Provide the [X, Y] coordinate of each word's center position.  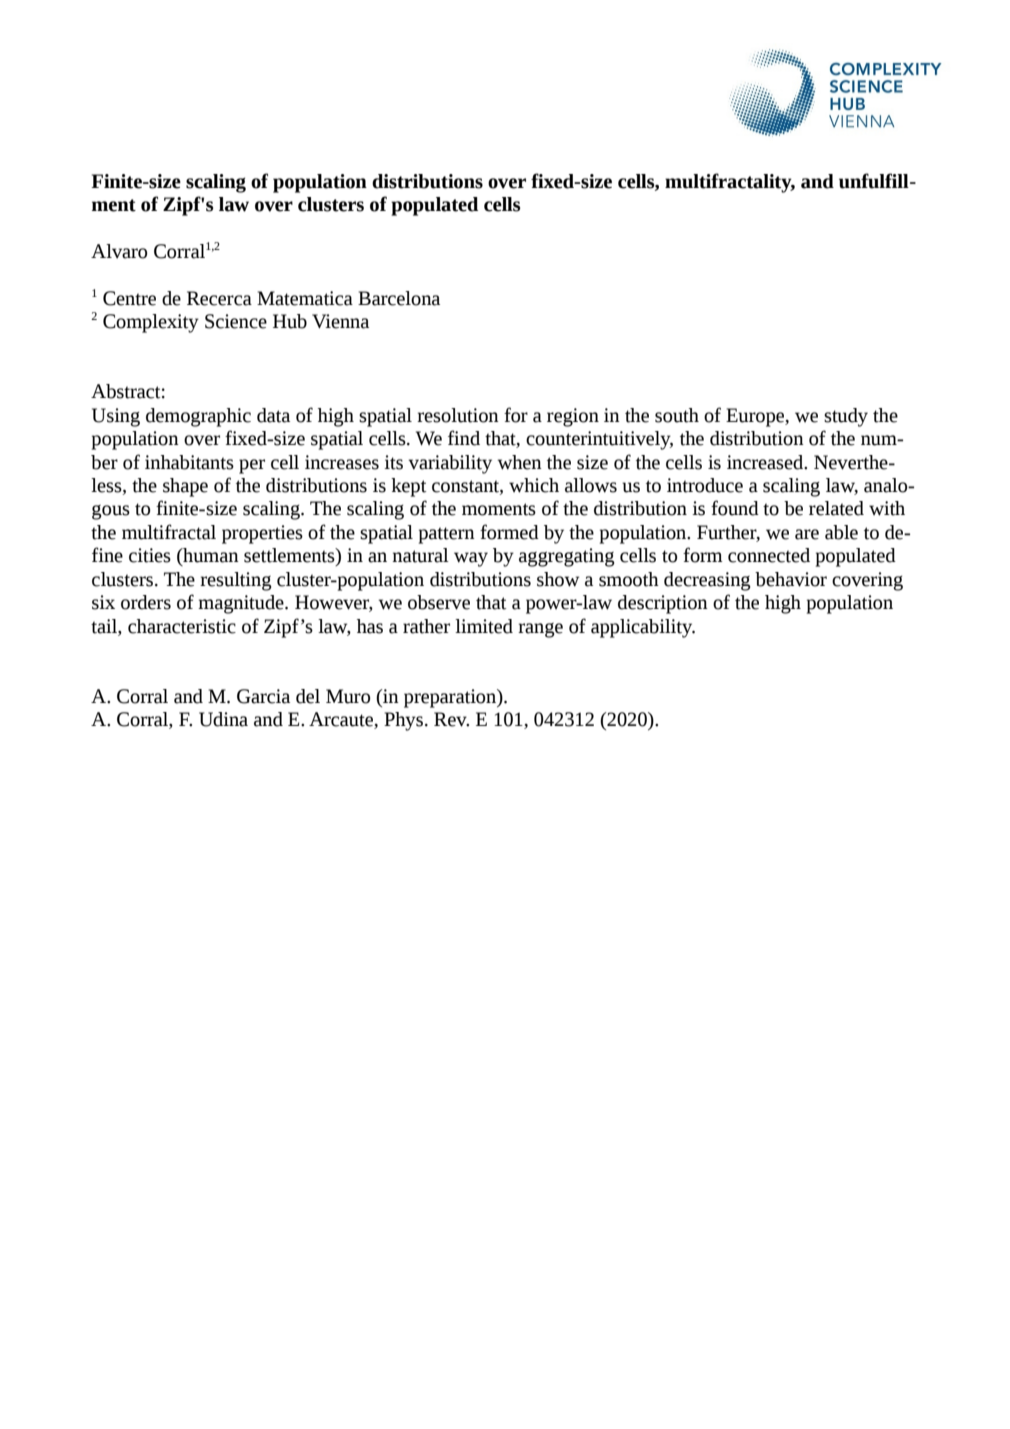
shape [185, 487]
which [534, 485]
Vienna [340, 321]
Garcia [263, 696]
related [836, 508]
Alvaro [119, 251]
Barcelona [399, 298]
